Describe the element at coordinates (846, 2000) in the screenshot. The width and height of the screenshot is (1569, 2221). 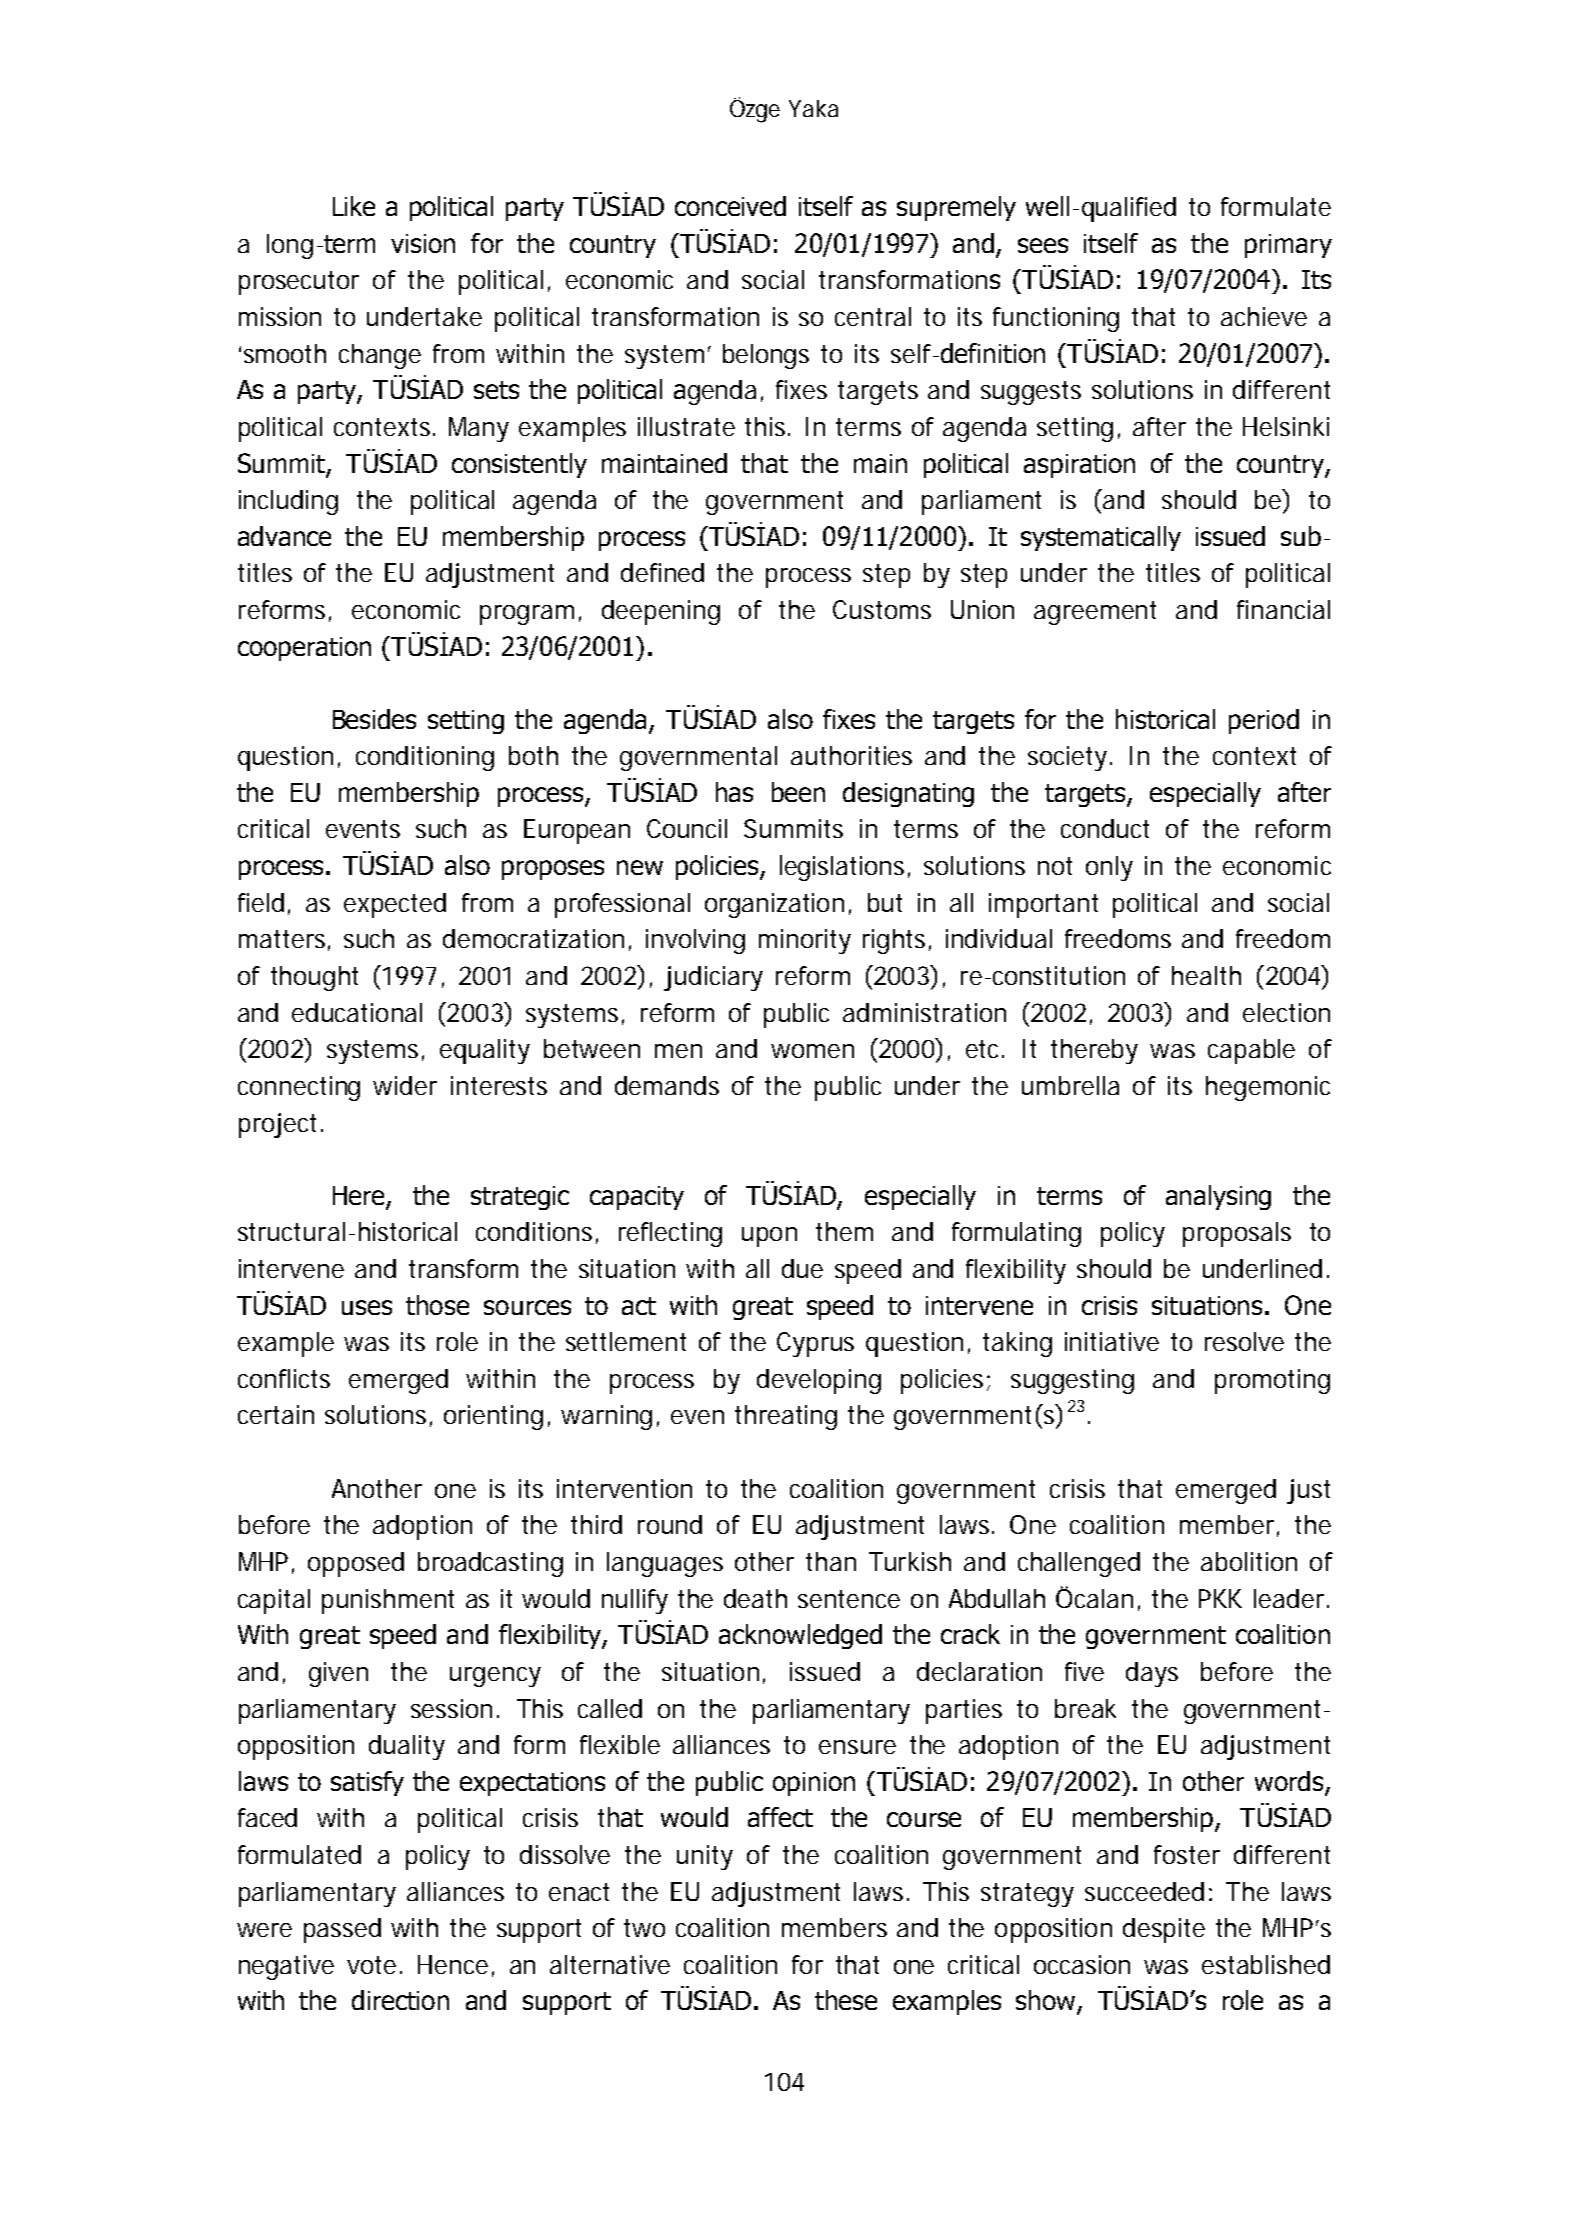
I see `these` at that location.
